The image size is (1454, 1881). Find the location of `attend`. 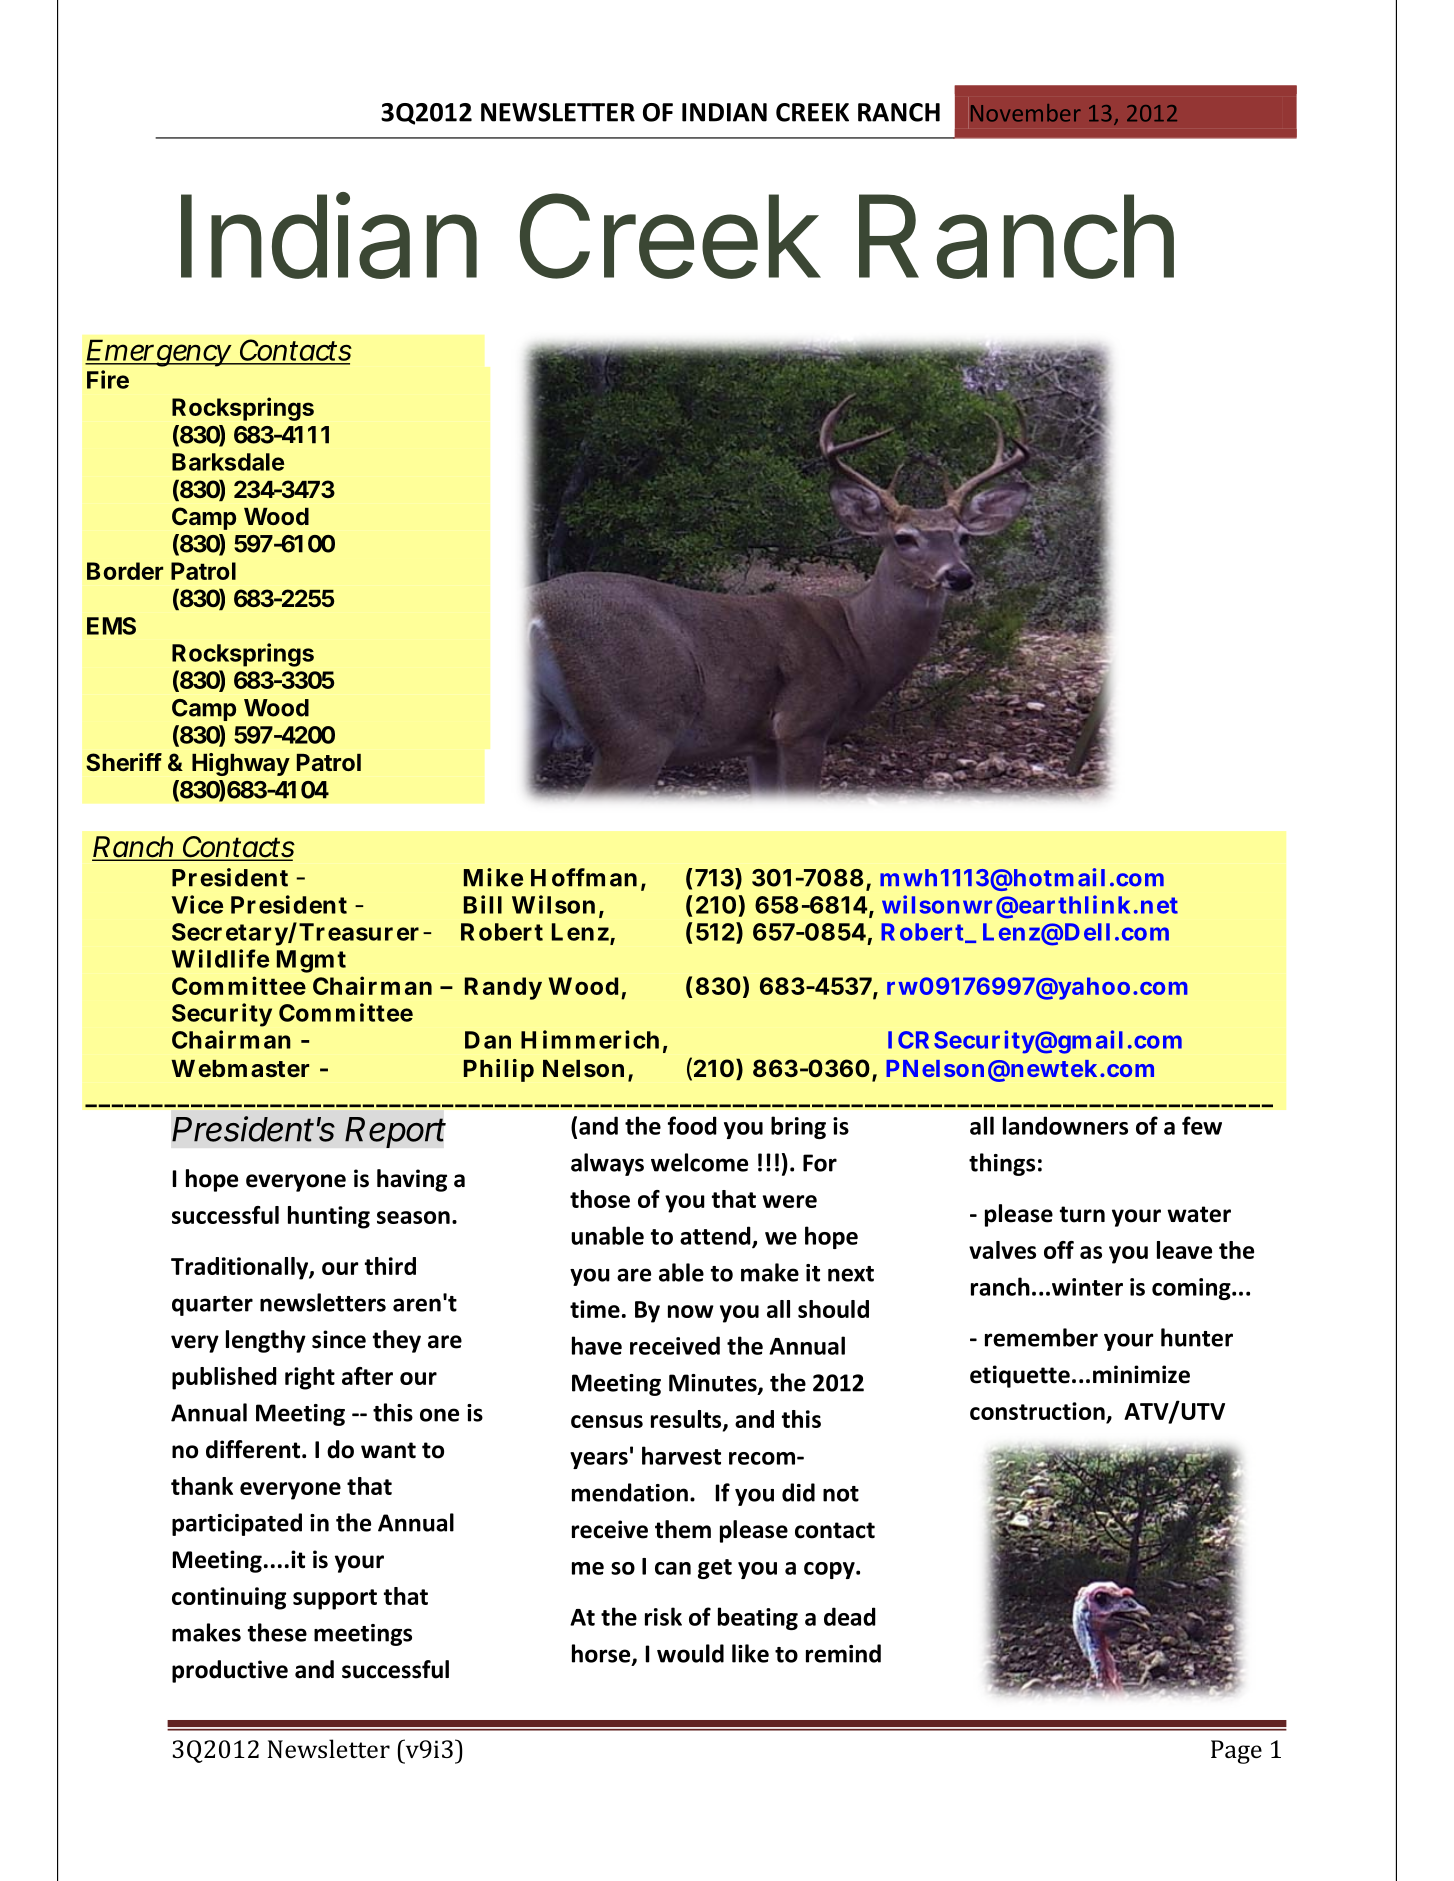

attend is located at coordinates (716, 1236).
